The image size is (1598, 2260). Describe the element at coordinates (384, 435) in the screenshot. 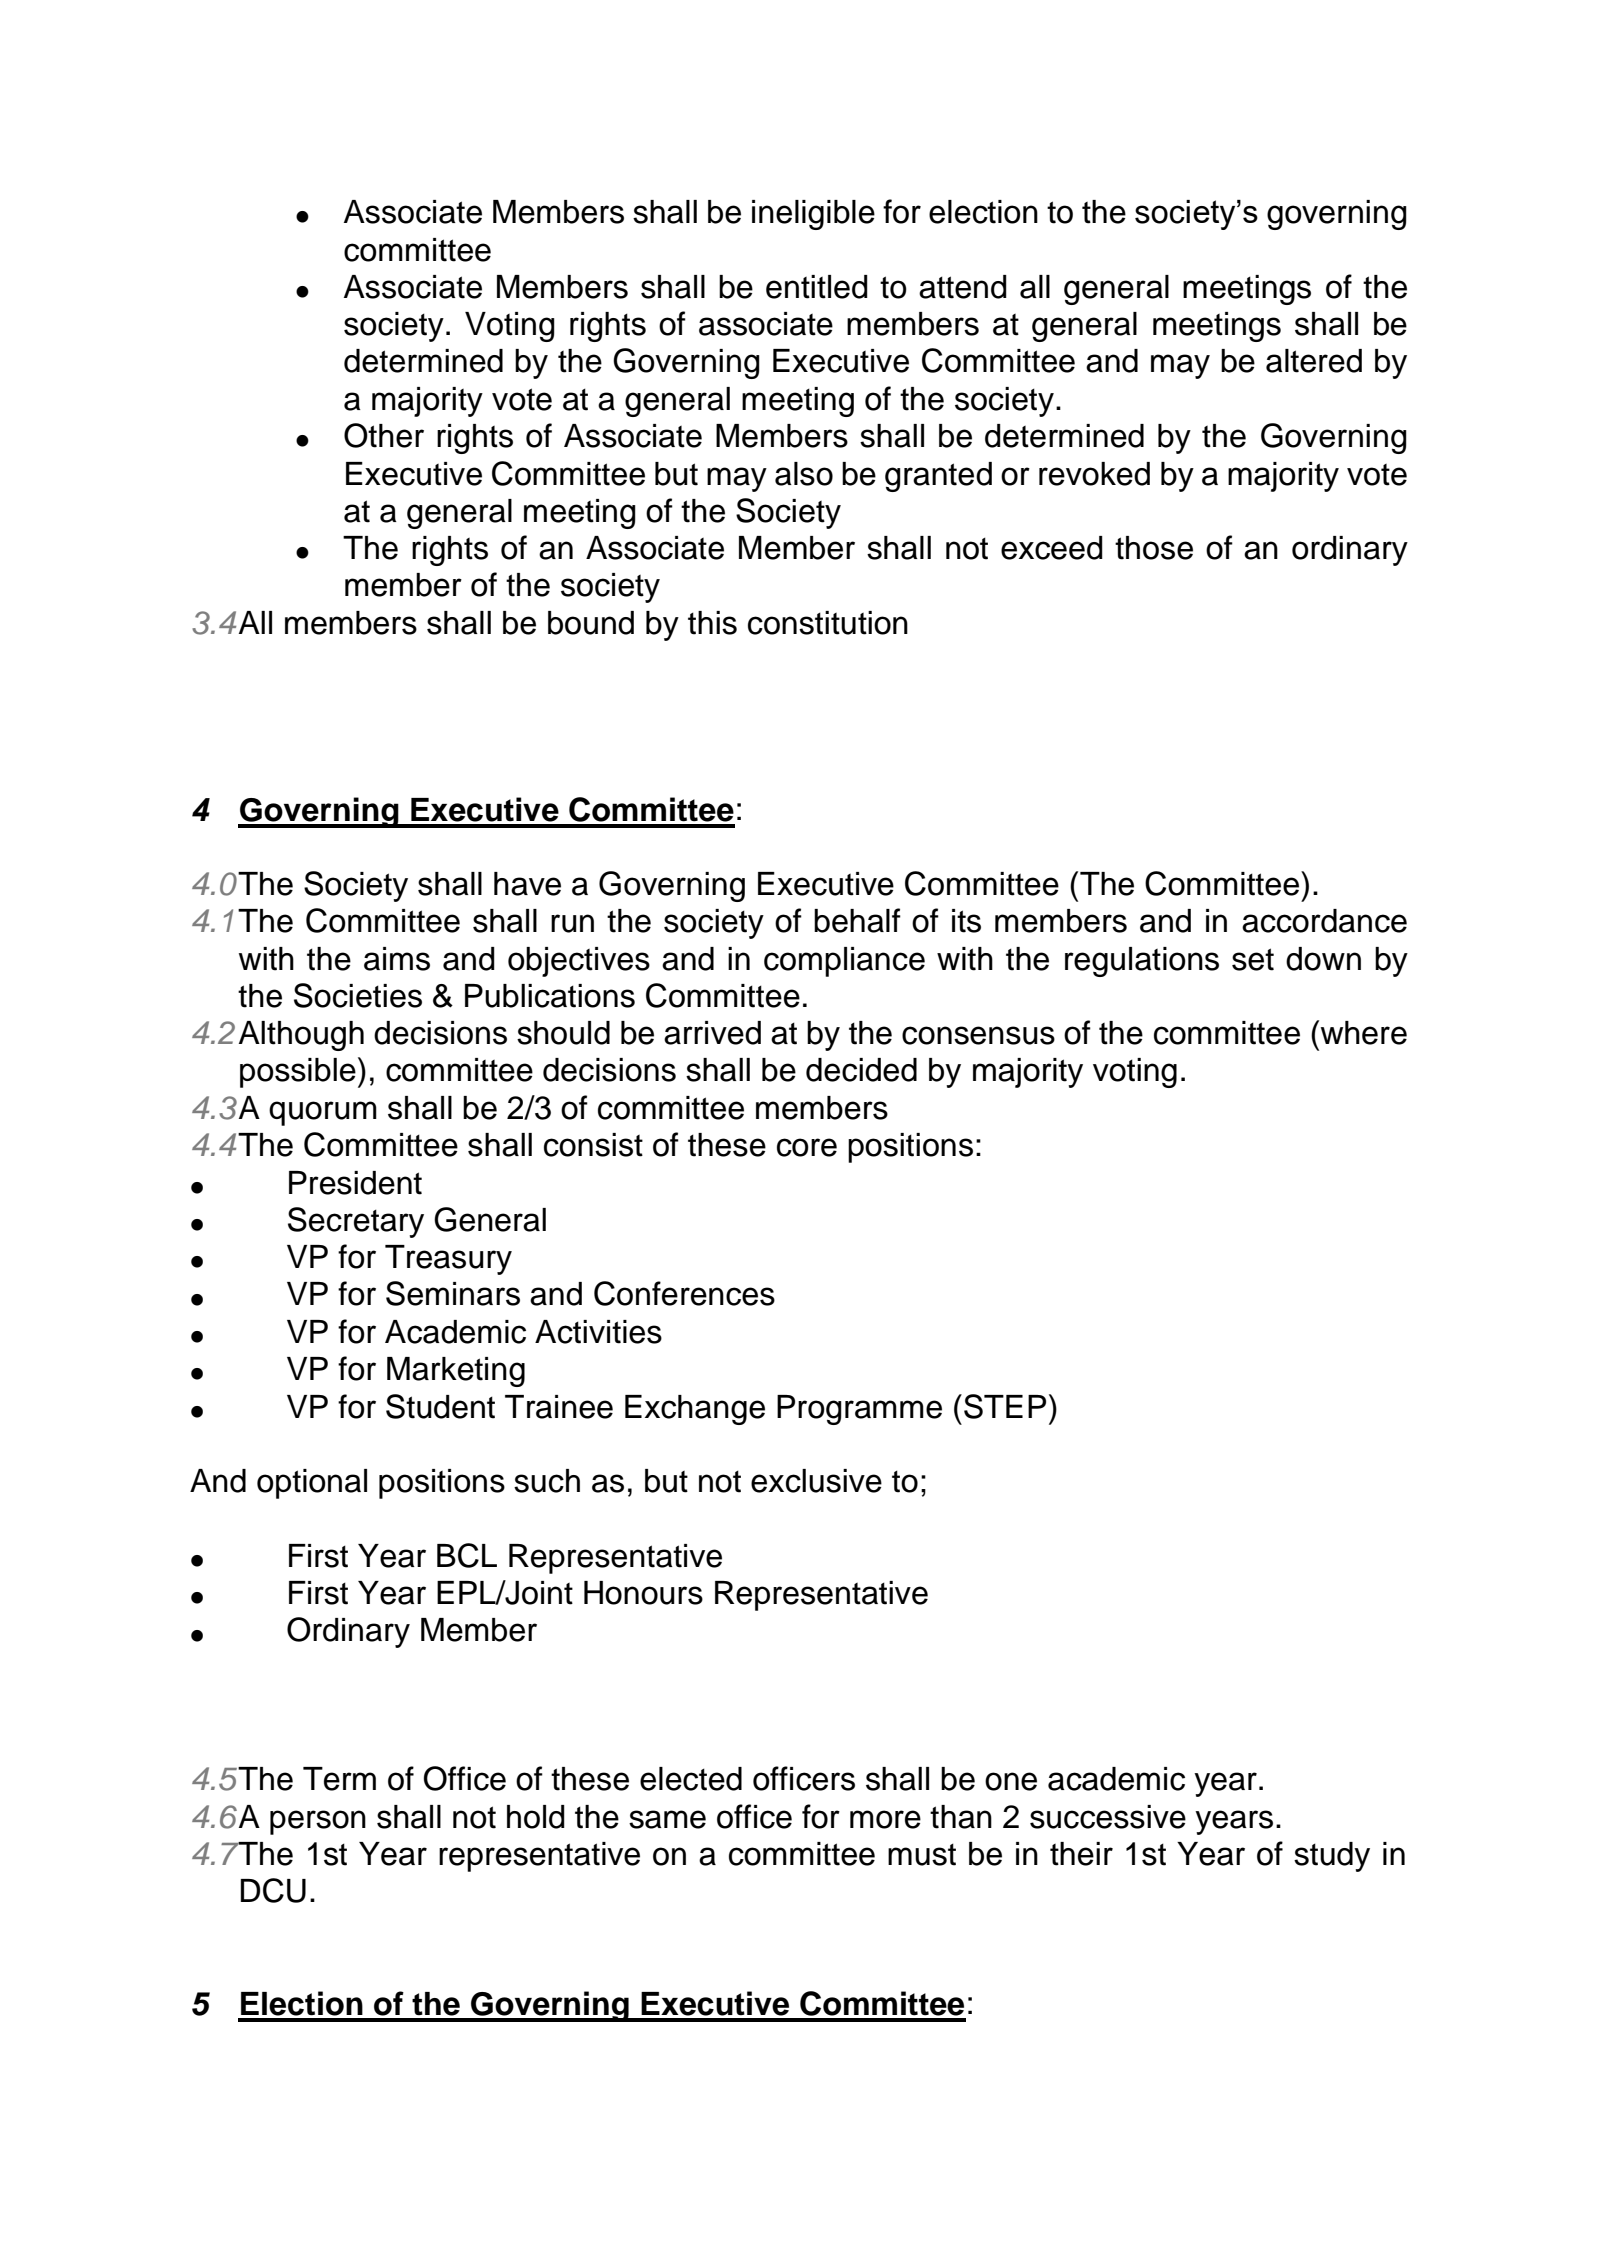

I see `Other` at that location.
